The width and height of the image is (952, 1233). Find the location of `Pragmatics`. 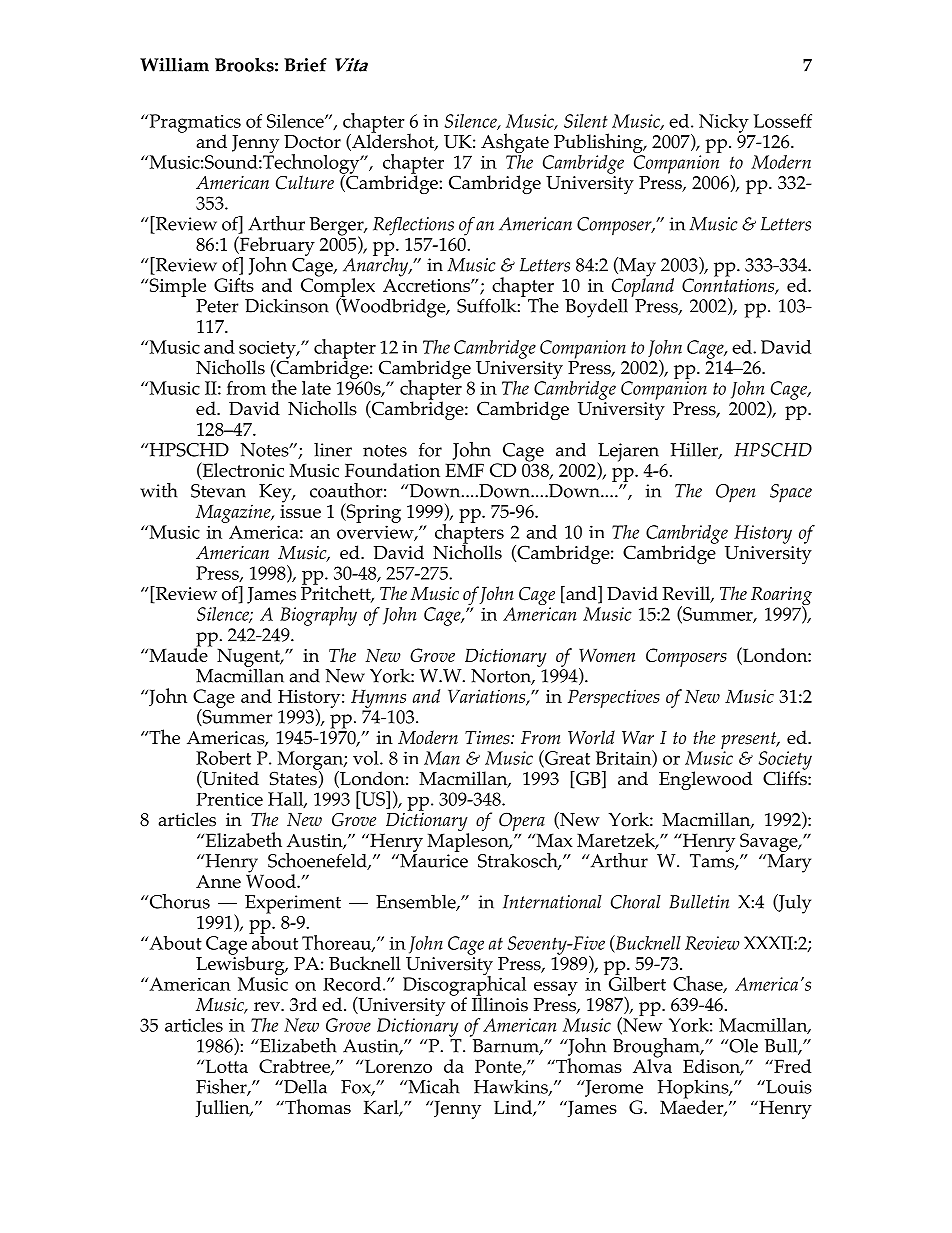

Pragmatics is located at coordinates (194, 124).
